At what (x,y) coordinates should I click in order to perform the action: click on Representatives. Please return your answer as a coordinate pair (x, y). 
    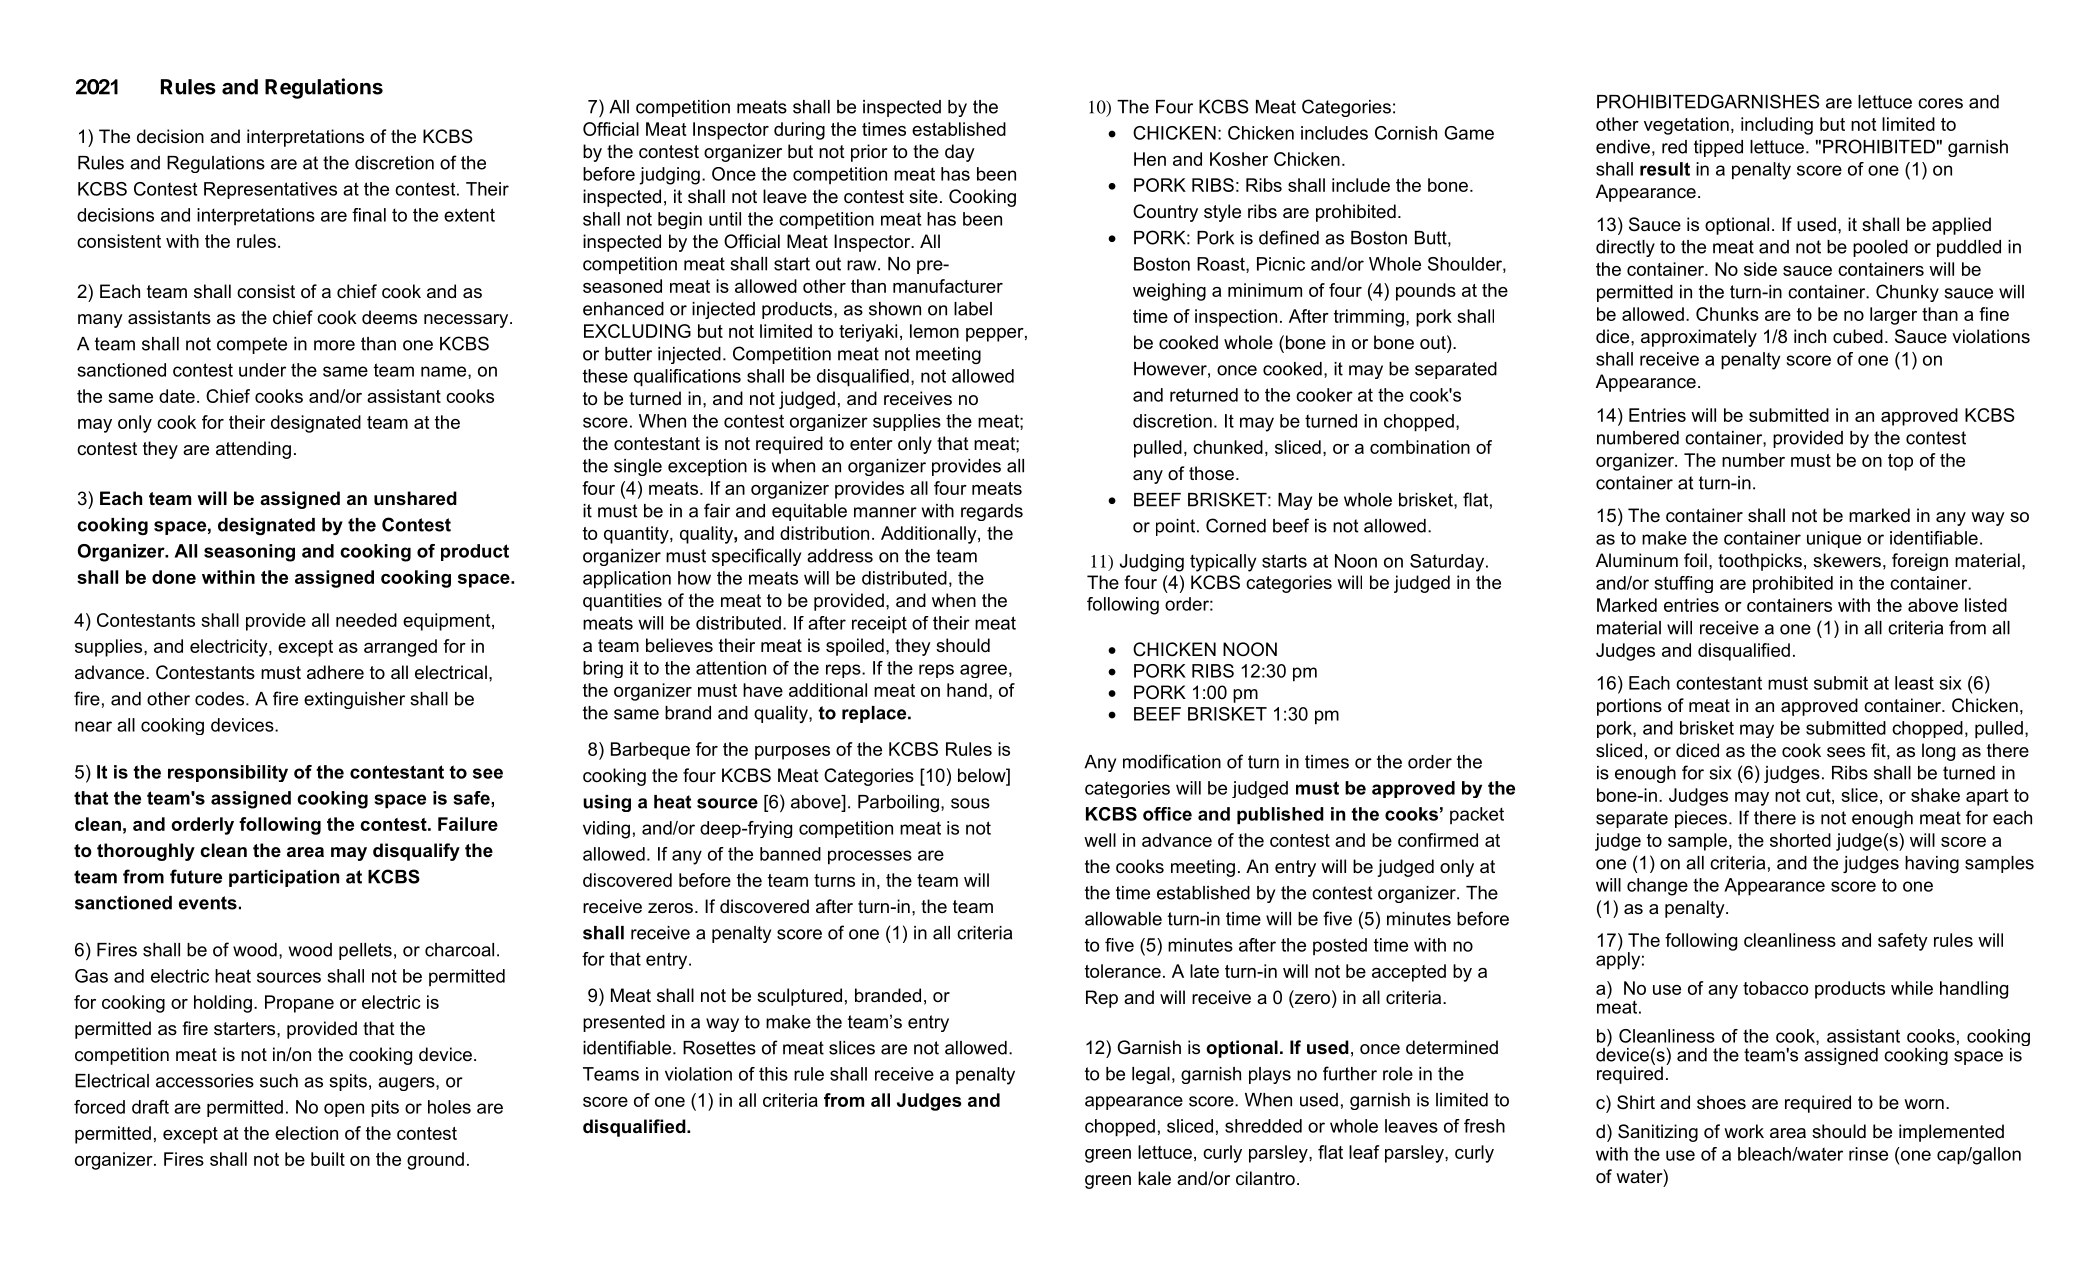
    Looking at the image, I should click on (270, 190).
